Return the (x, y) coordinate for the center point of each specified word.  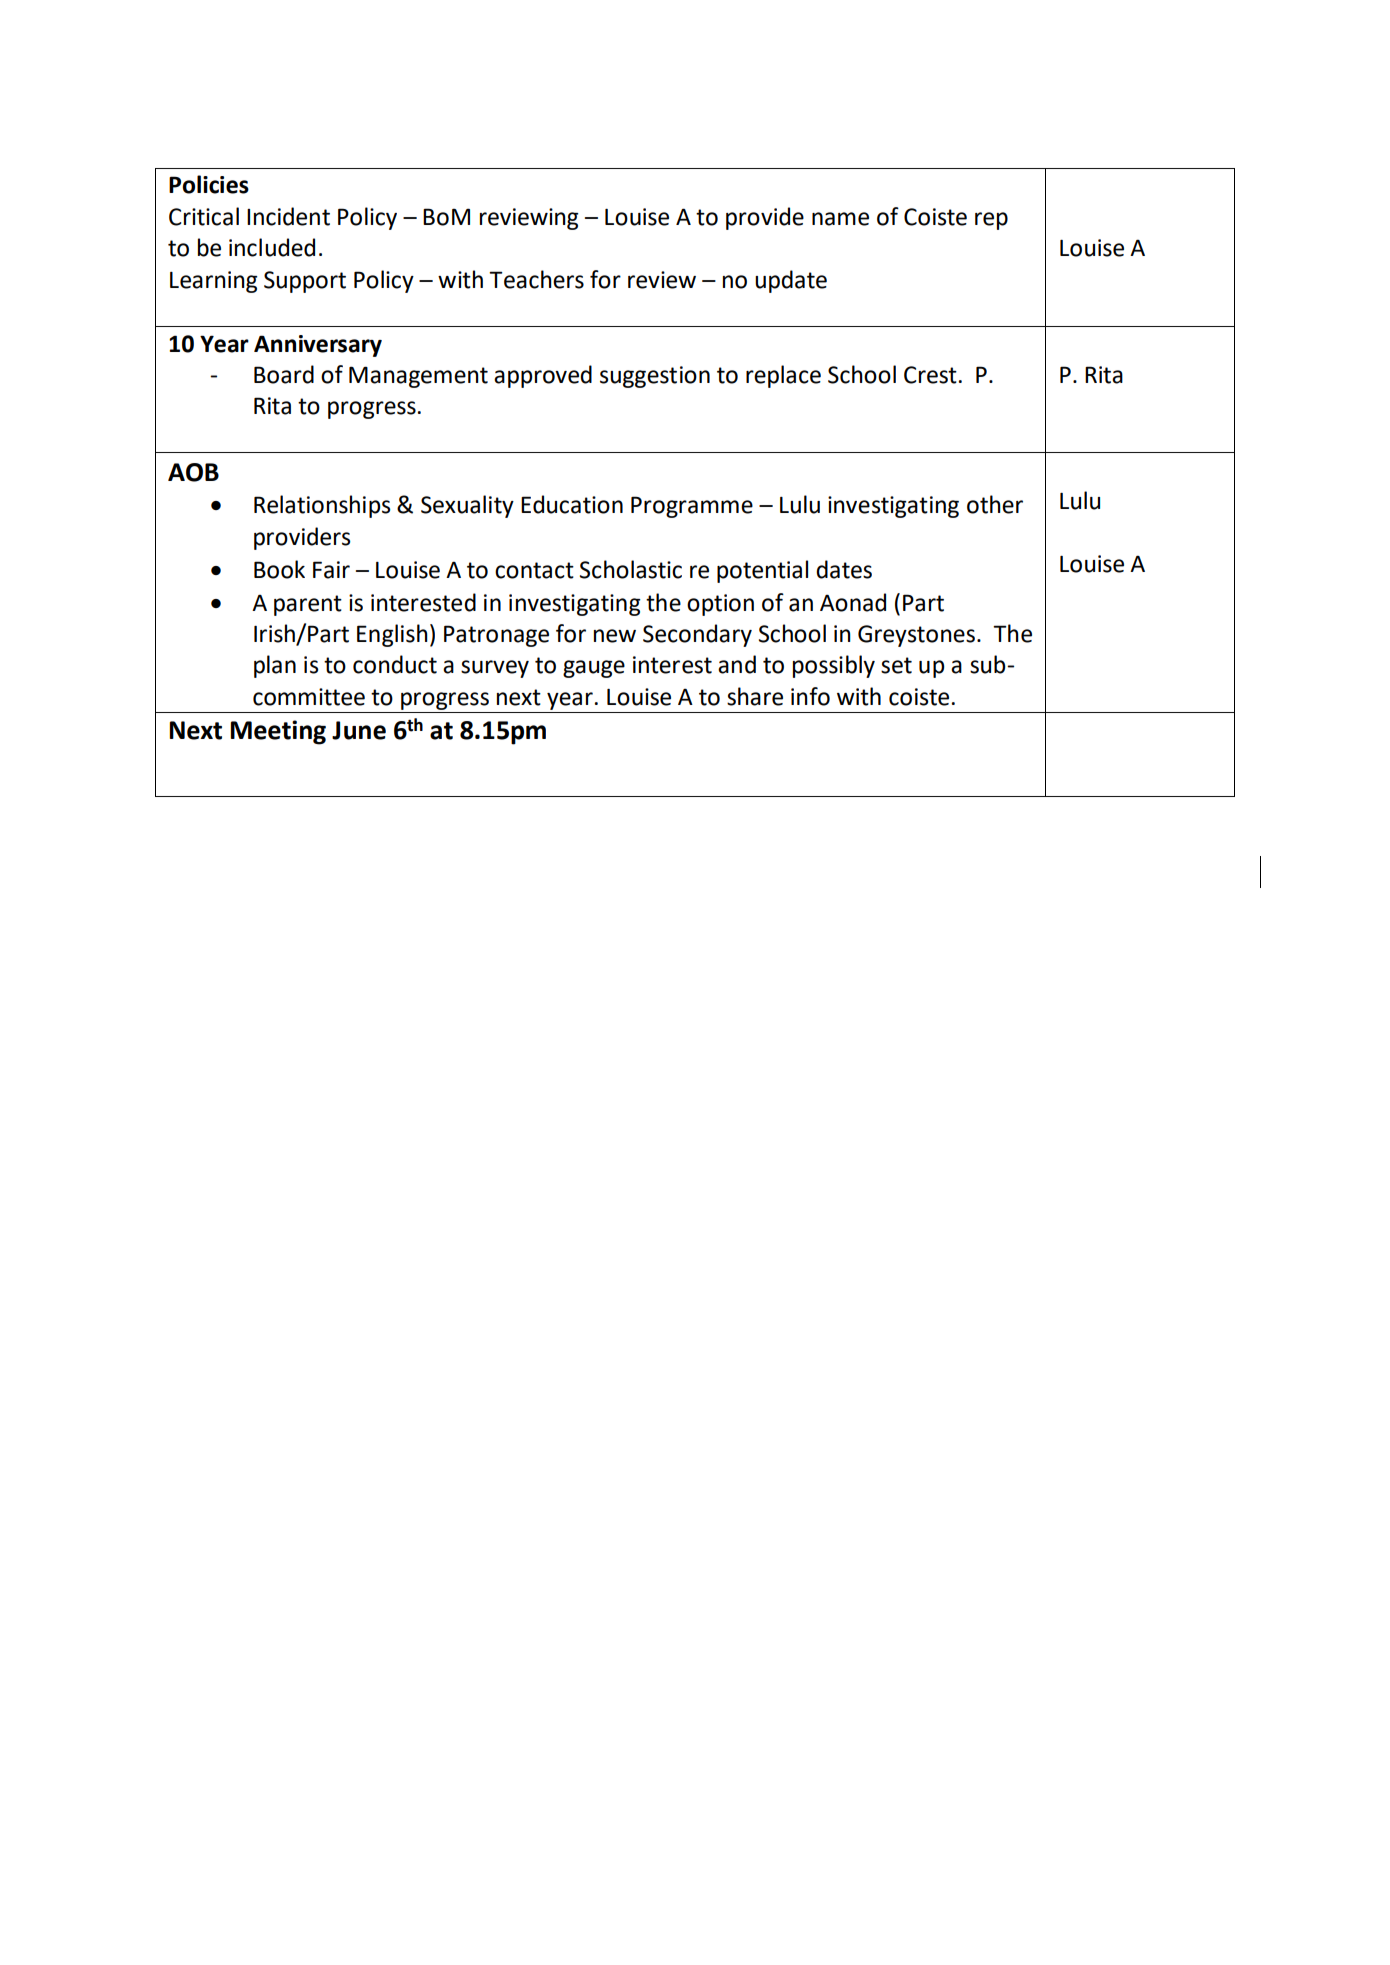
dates (844, 569)
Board (284, 374)
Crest (930, 375)
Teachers (536, 279)
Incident (288, 216)
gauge (594, 669)
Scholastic (631, 569)
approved (543, 376)
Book (279, 569)
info (810, 696)
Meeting (278, 732)
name (840, 219)
